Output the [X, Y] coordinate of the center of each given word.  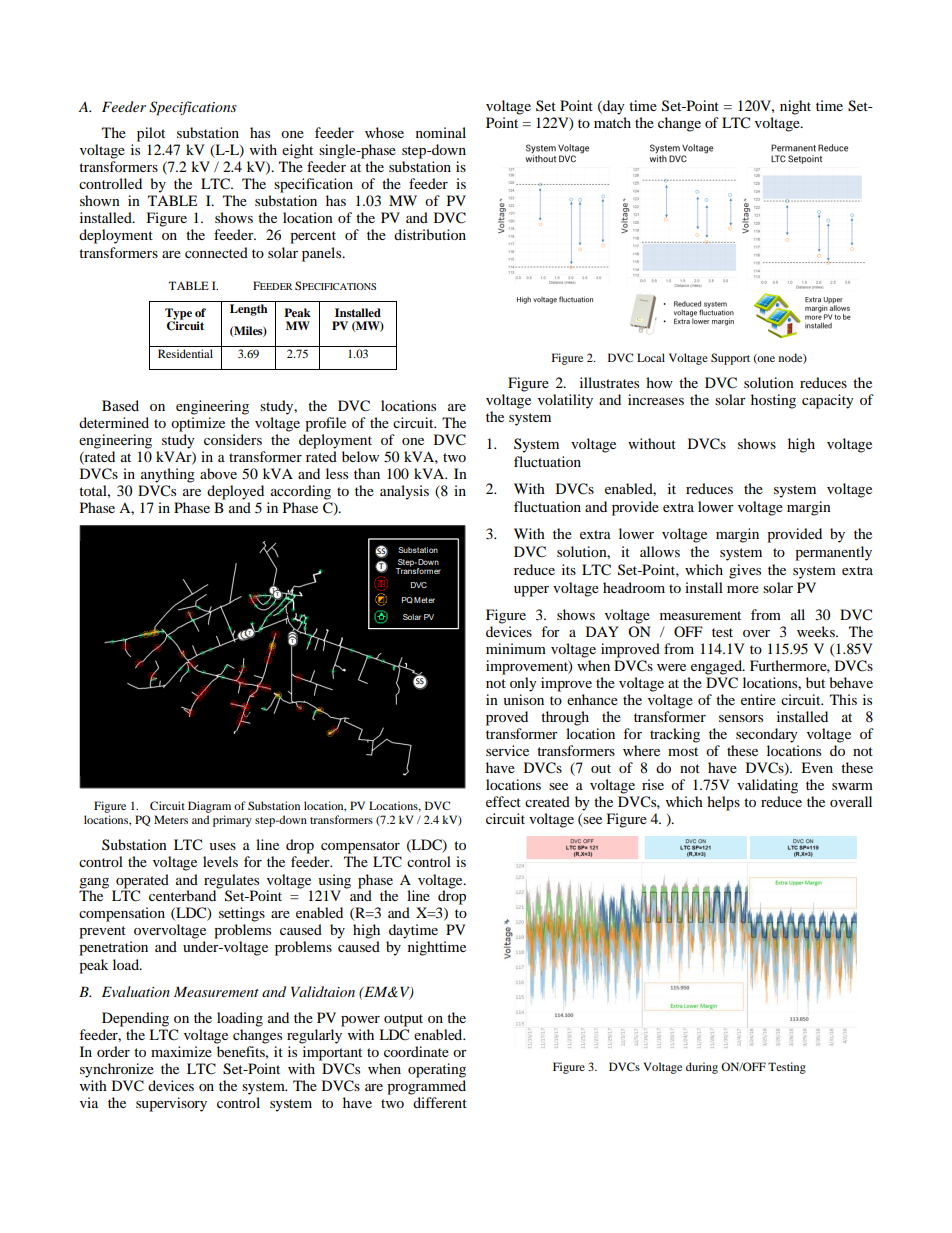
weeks [817, 631]
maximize [181, 1051]
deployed [235, 492]
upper [531, 591]
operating [437, 1070]
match [612, 122]
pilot [151, 134]
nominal [441, 132]
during [702, 1068]
